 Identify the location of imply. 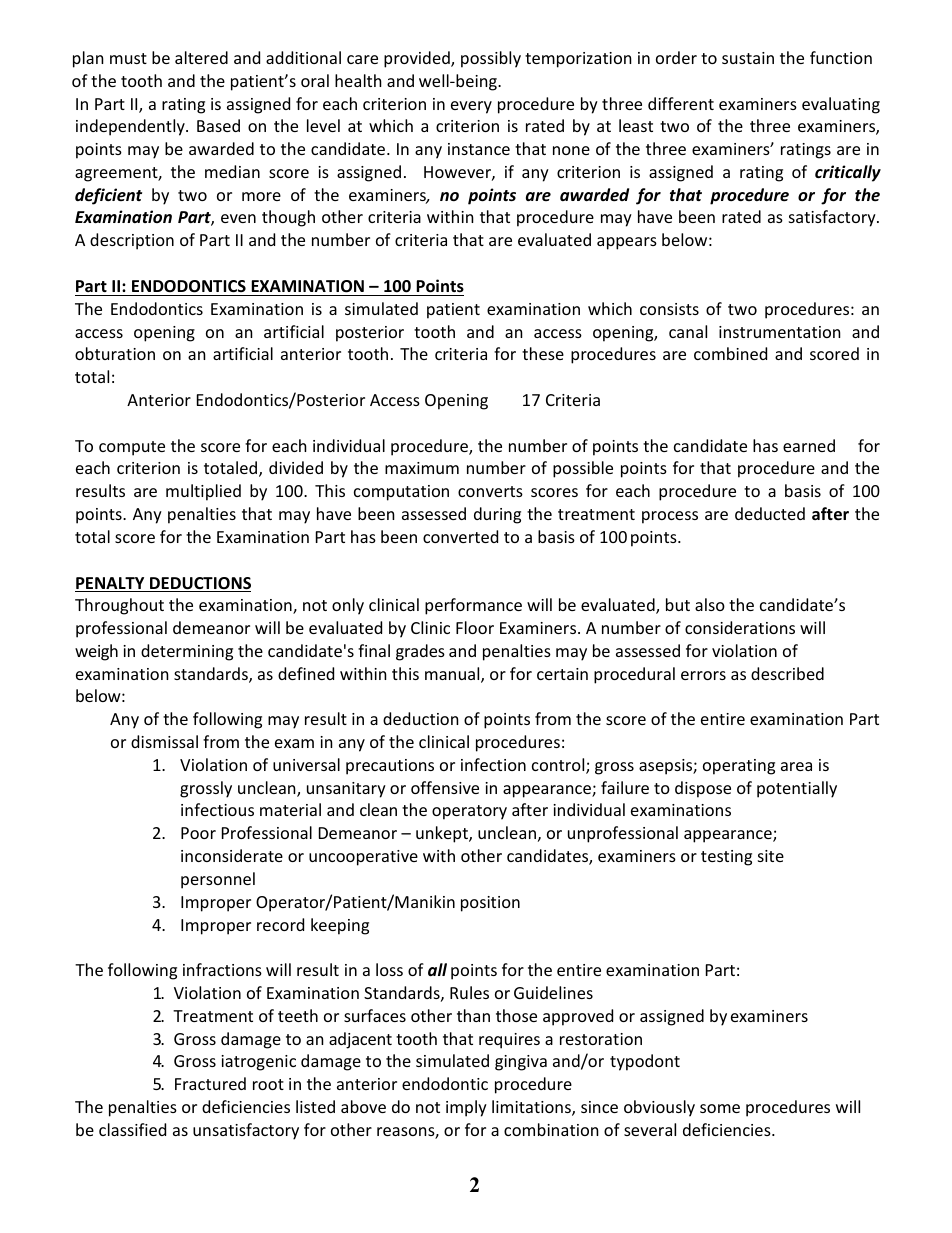
(466, 1108).
